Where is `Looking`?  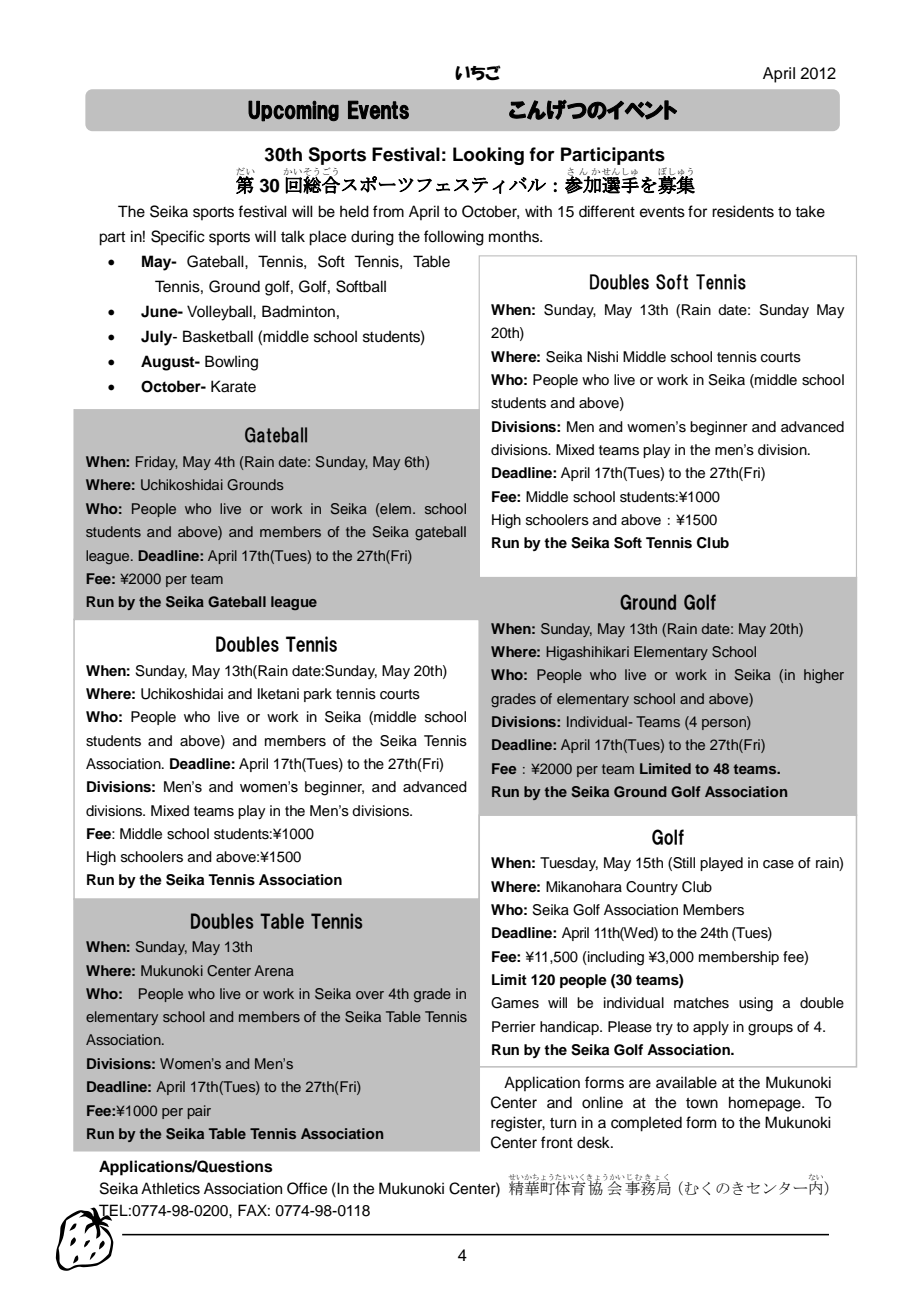 Looking is located at coordinates (488, 156).
